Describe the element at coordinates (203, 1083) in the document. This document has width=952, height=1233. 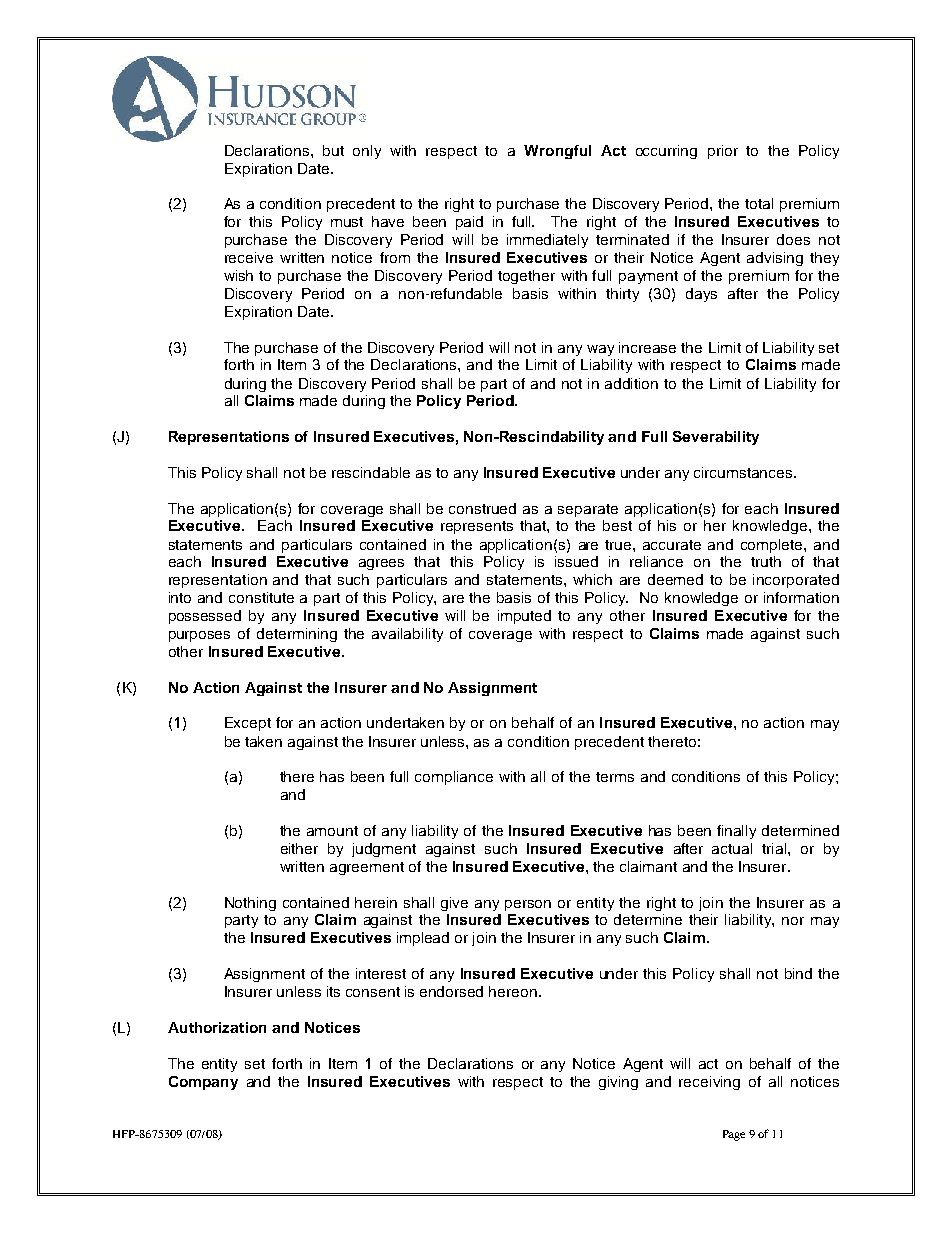
I see `Company` at that location.
